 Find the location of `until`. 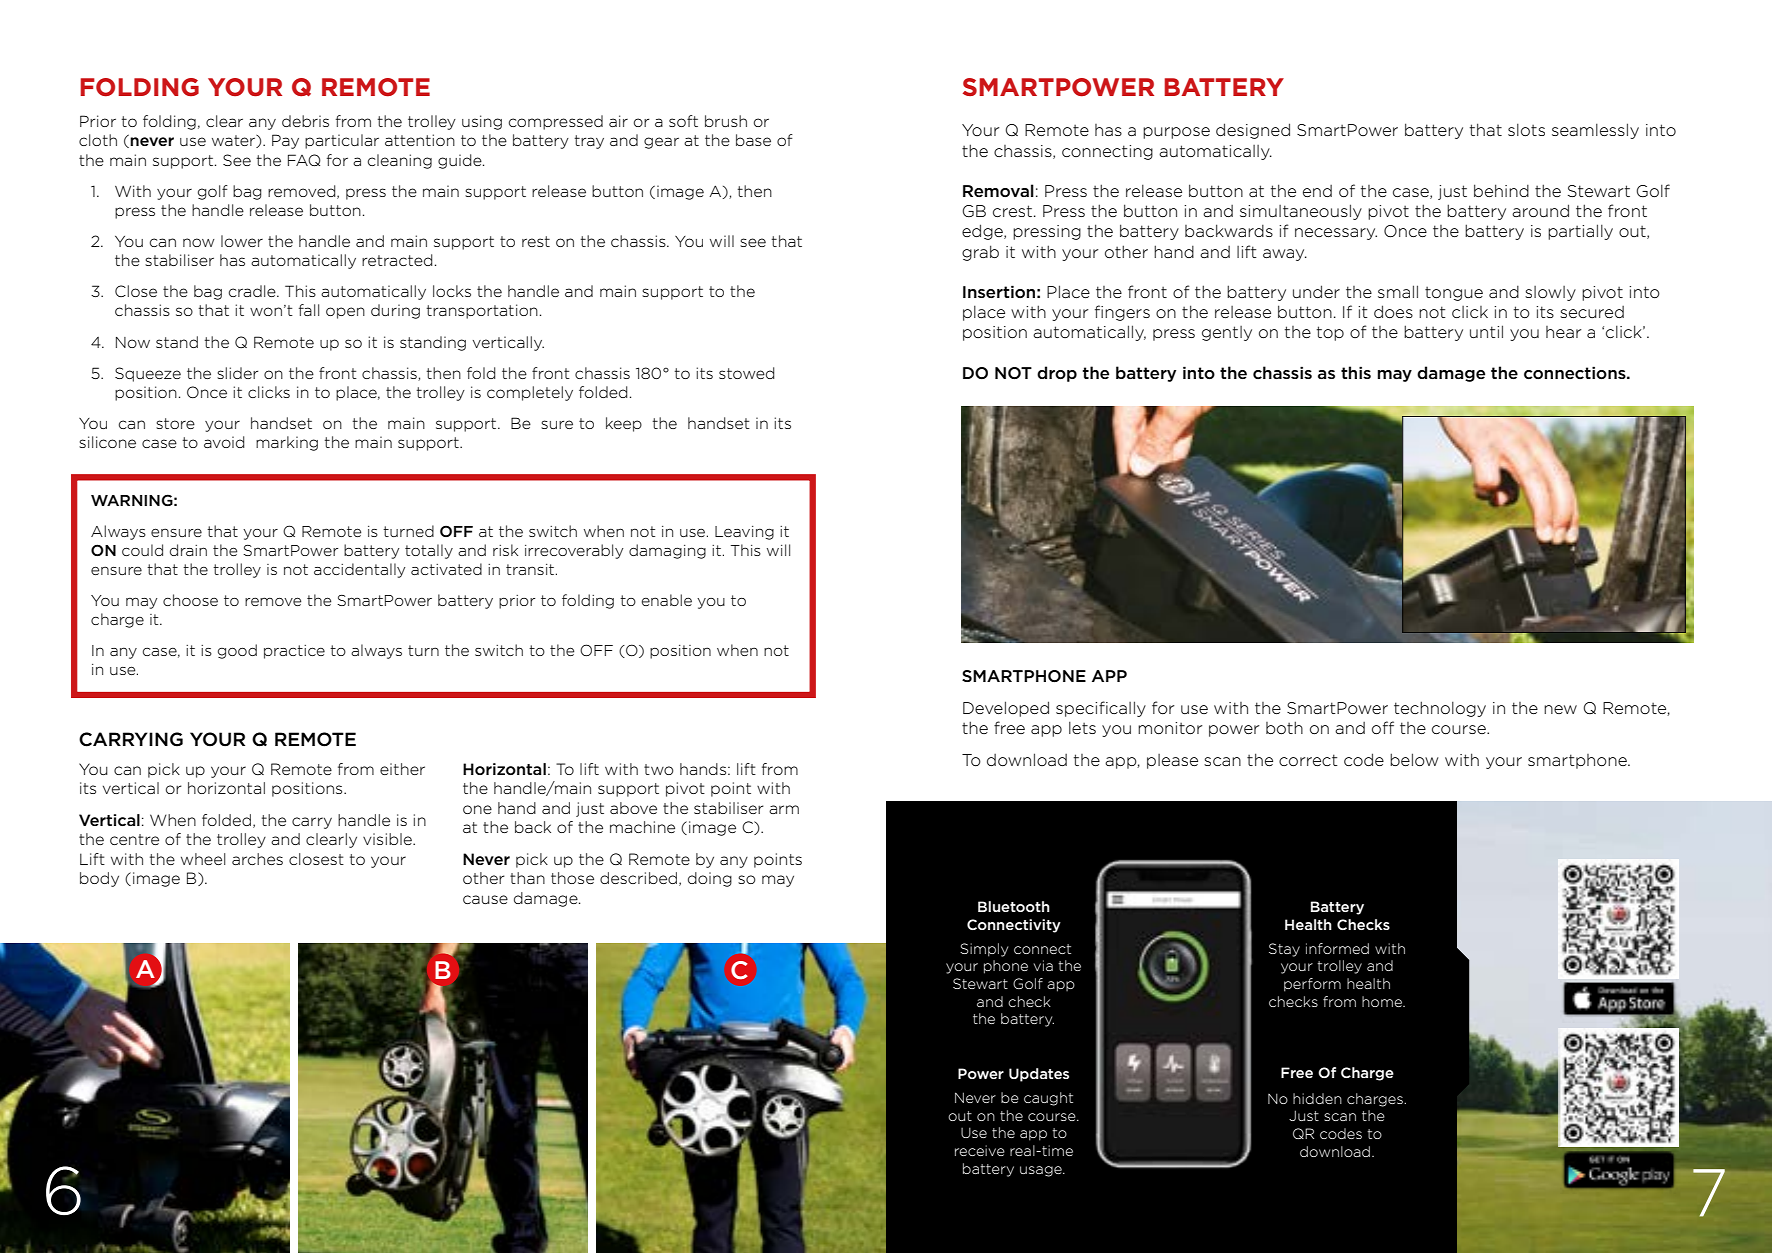

until is located at coordinates (1486, 331).
